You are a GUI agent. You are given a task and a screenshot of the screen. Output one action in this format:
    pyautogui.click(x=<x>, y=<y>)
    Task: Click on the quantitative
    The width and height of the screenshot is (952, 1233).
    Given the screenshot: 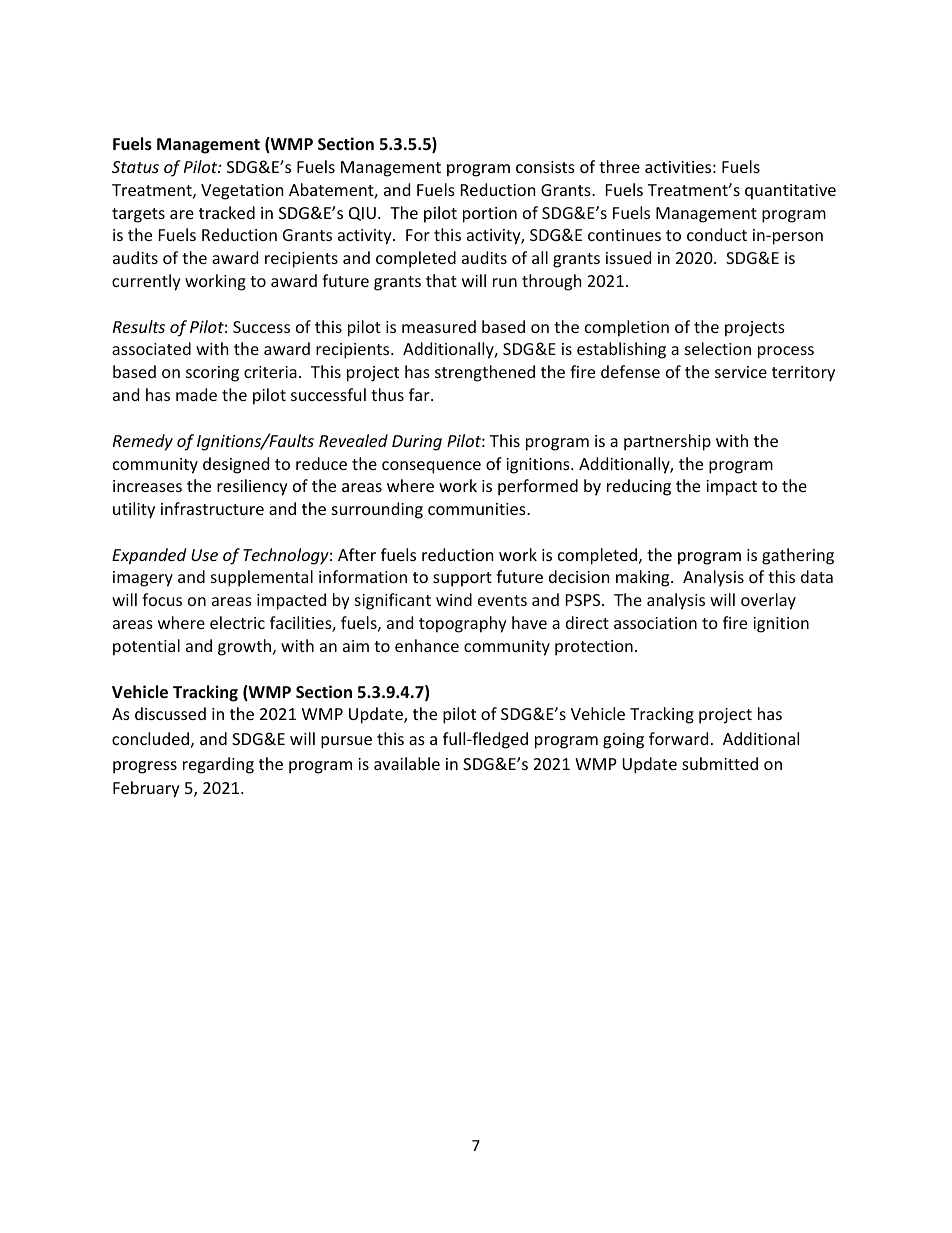 What is the action you would take?
    pyautogui.click(x=790, y=192)
